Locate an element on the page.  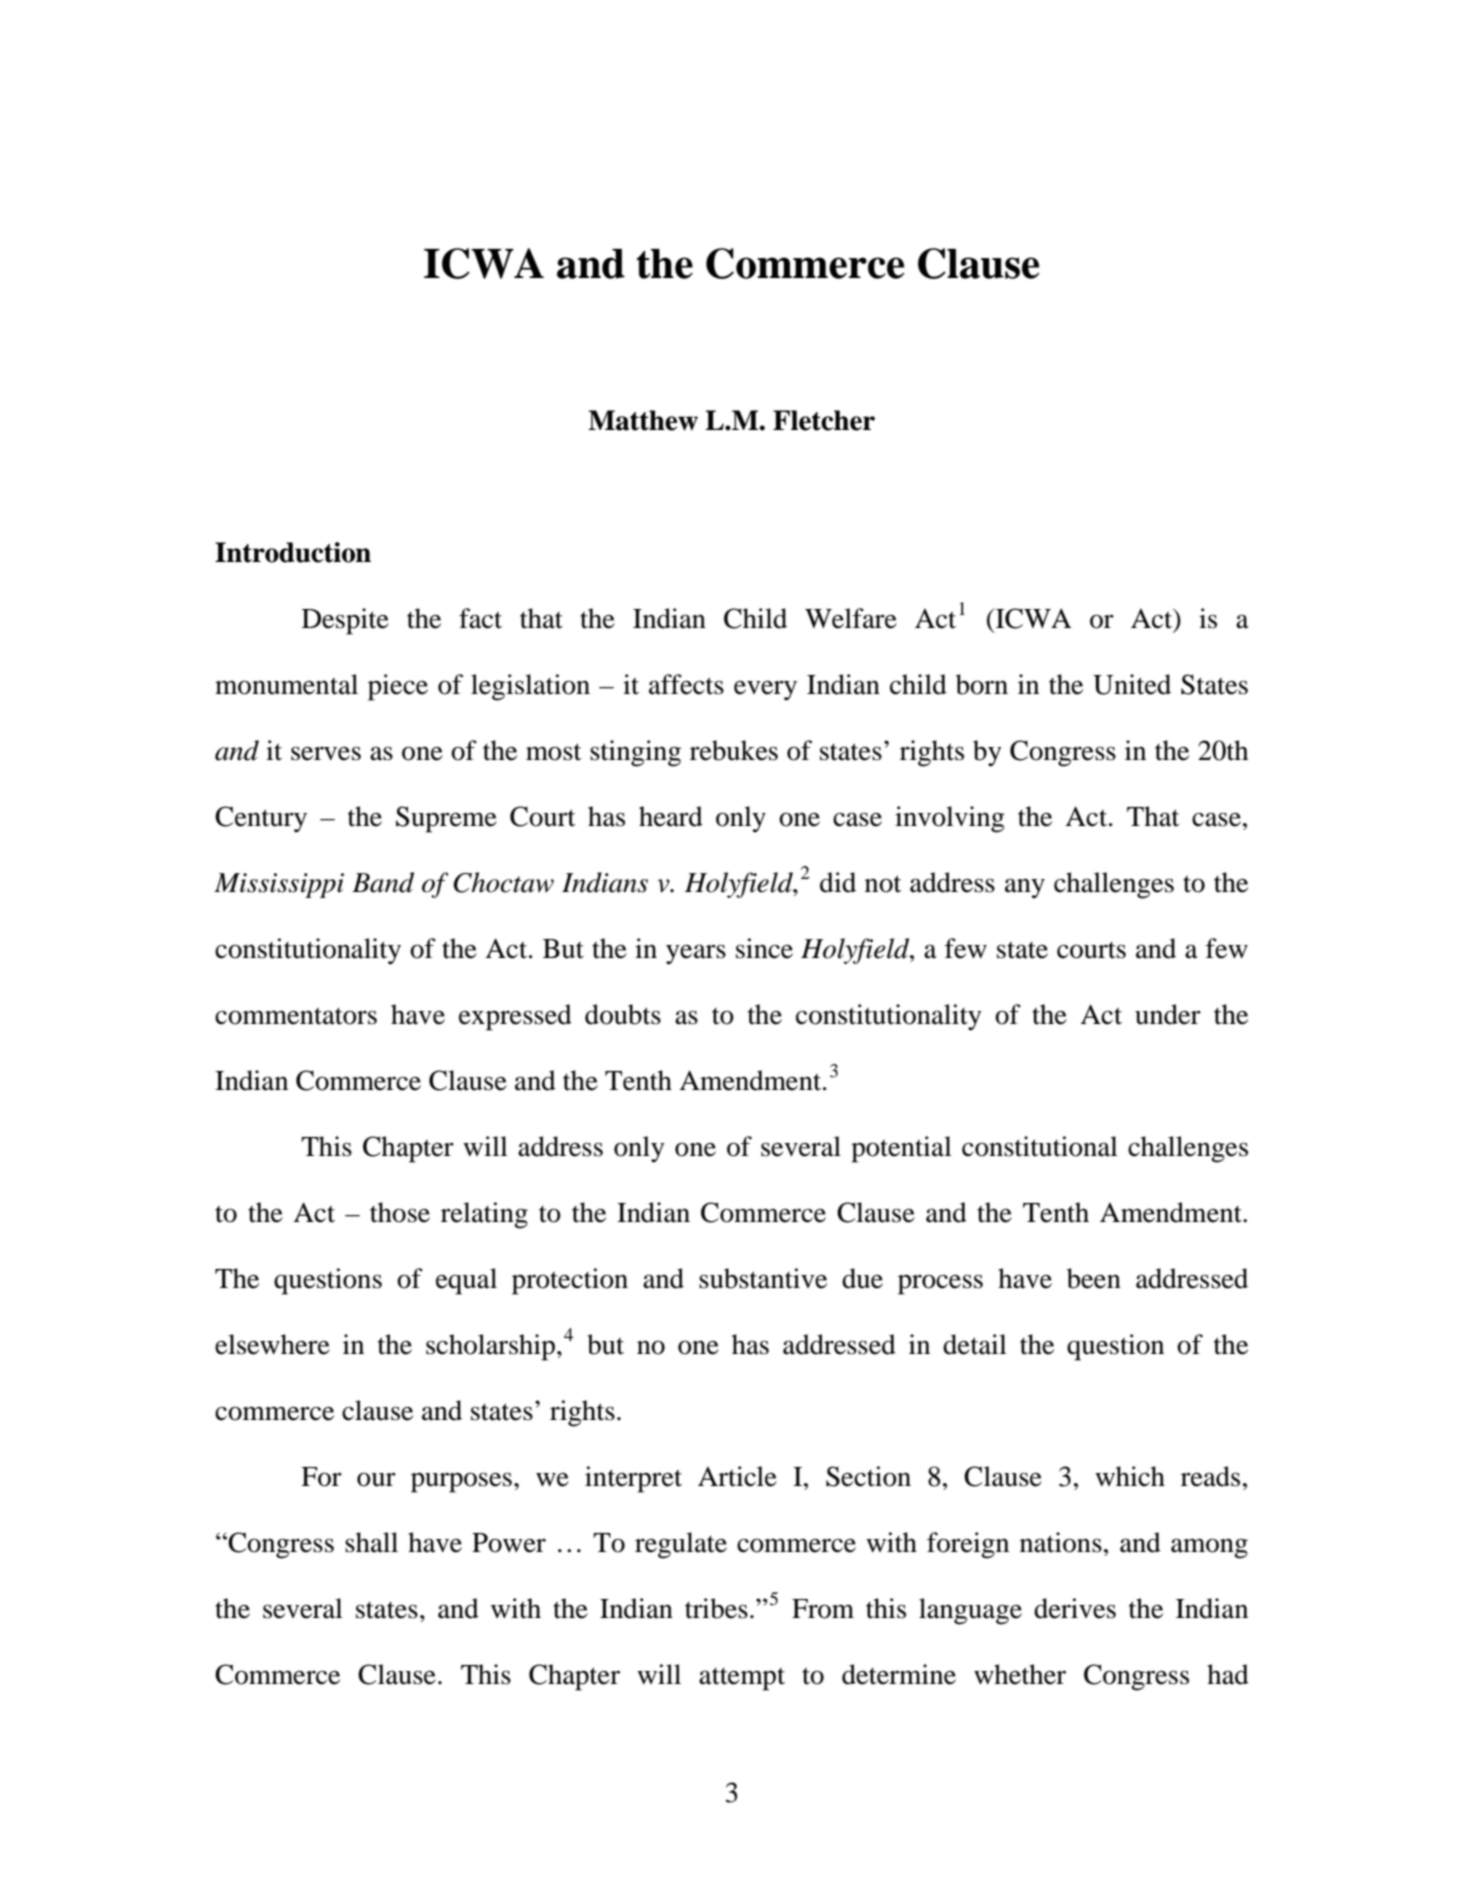
born is located at coordinates (982, 684).
